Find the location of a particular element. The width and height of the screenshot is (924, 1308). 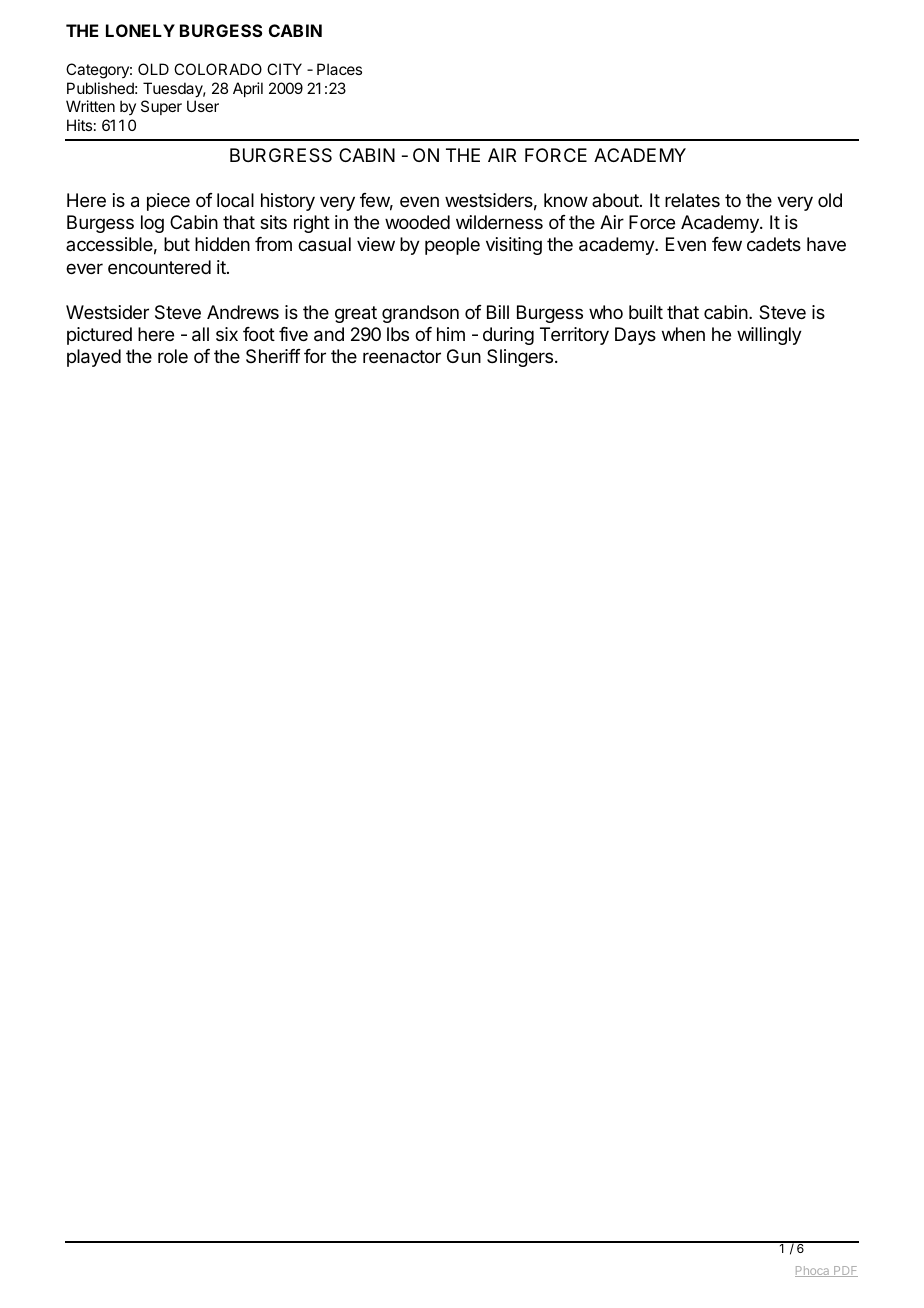

PDF is located at coordinates (845, 1271).
